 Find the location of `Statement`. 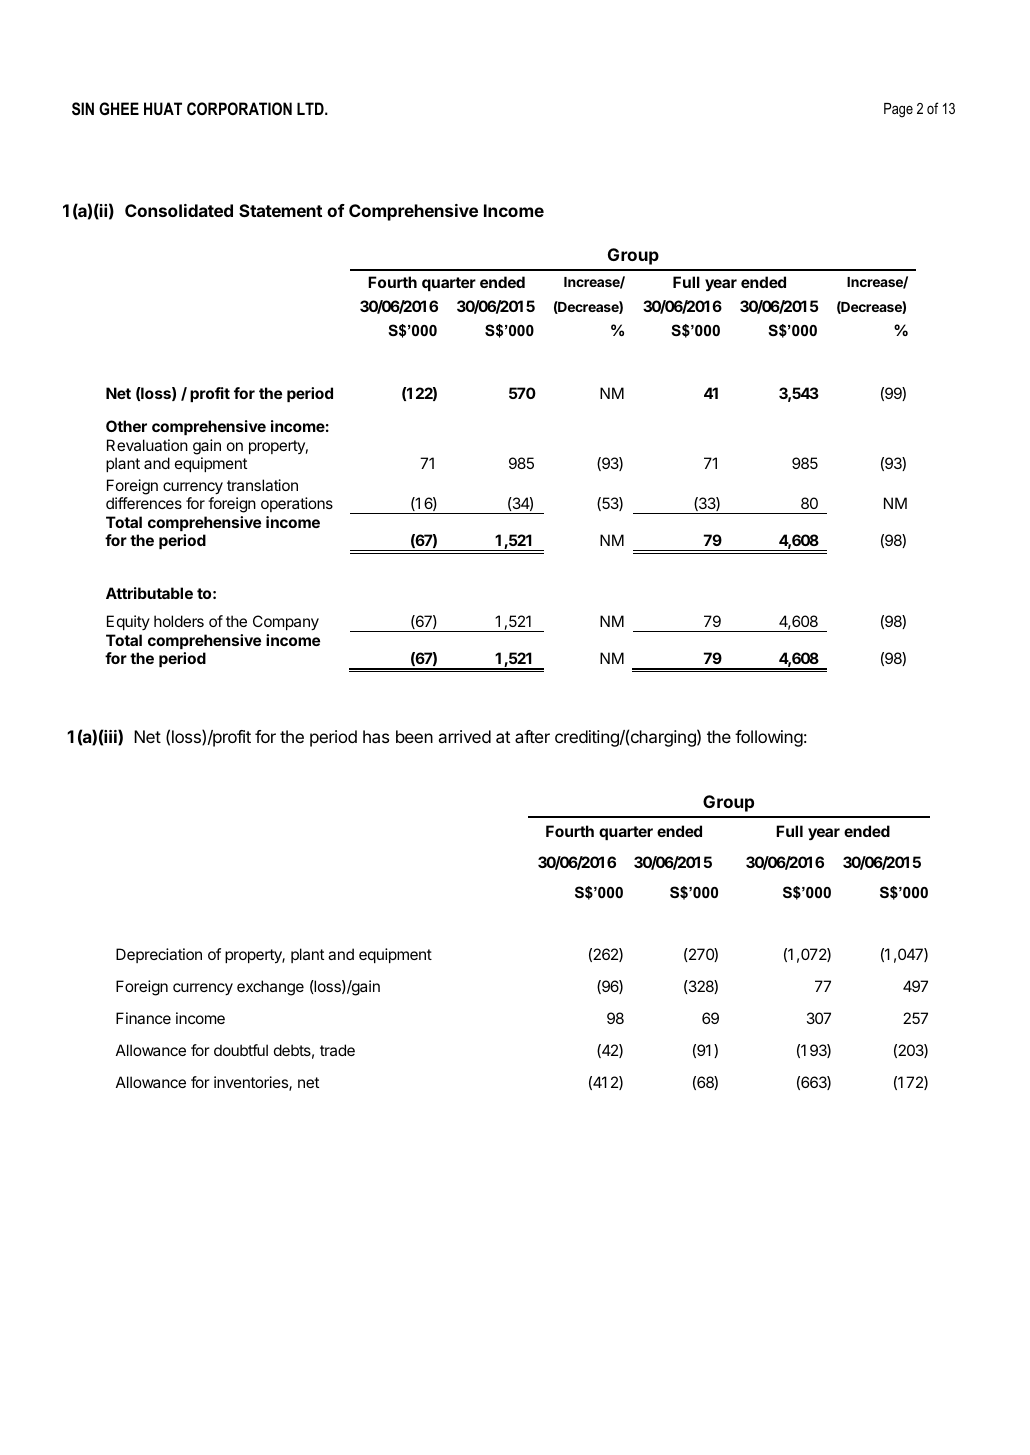

Statement is located at coordinates (280, 210).
